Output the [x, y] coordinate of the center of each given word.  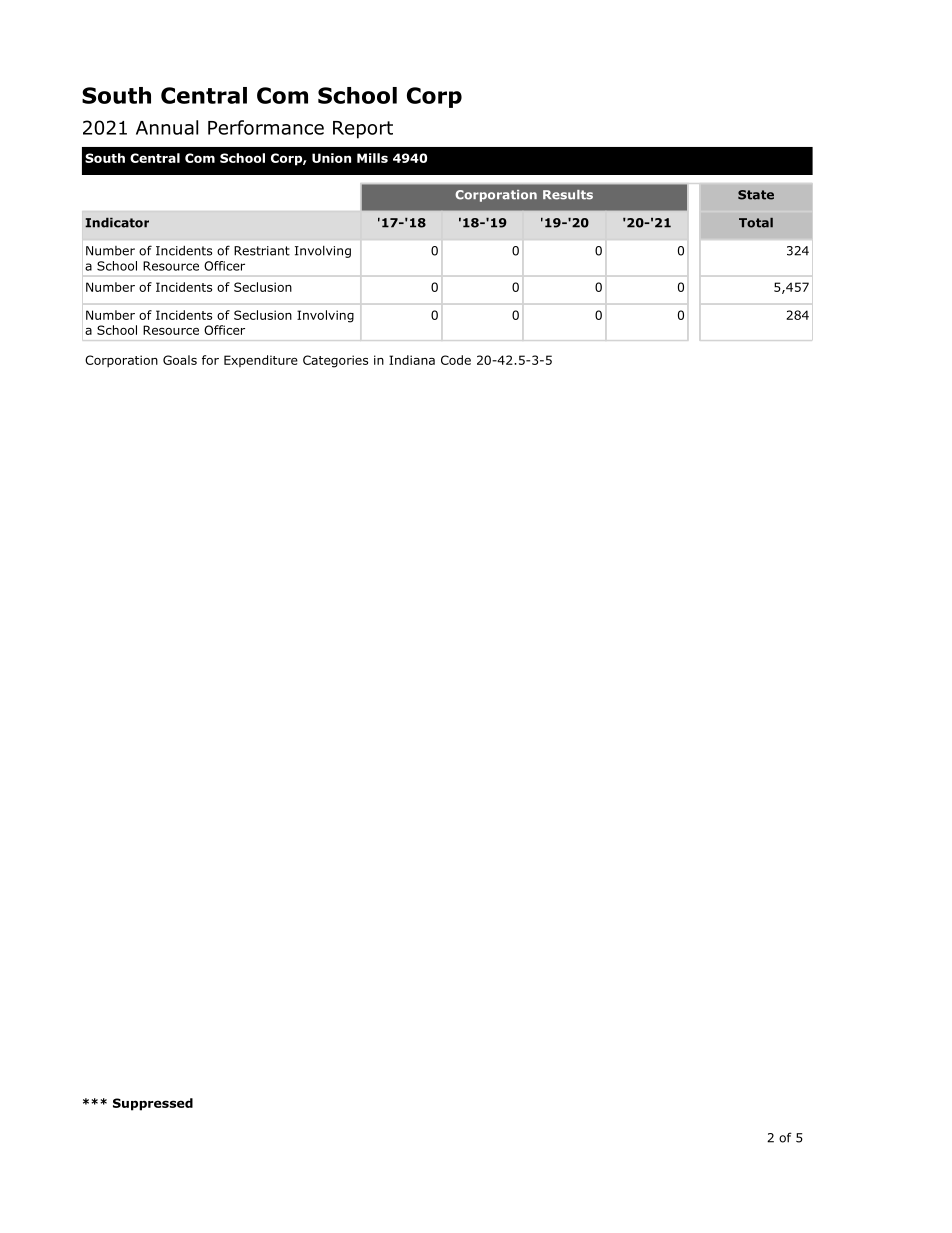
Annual [167, 127]
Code [456, 360]
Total [756, 223]
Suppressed [153, 1104]
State [756, 195]
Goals [180, 360]
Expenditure [261, 361]
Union [331, 158]
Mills [372, 158]
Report [363, 130]
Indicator [117, 223]
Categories [335, 361]
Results [568, 195]
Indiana [412, 360]
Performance [266, 127]
